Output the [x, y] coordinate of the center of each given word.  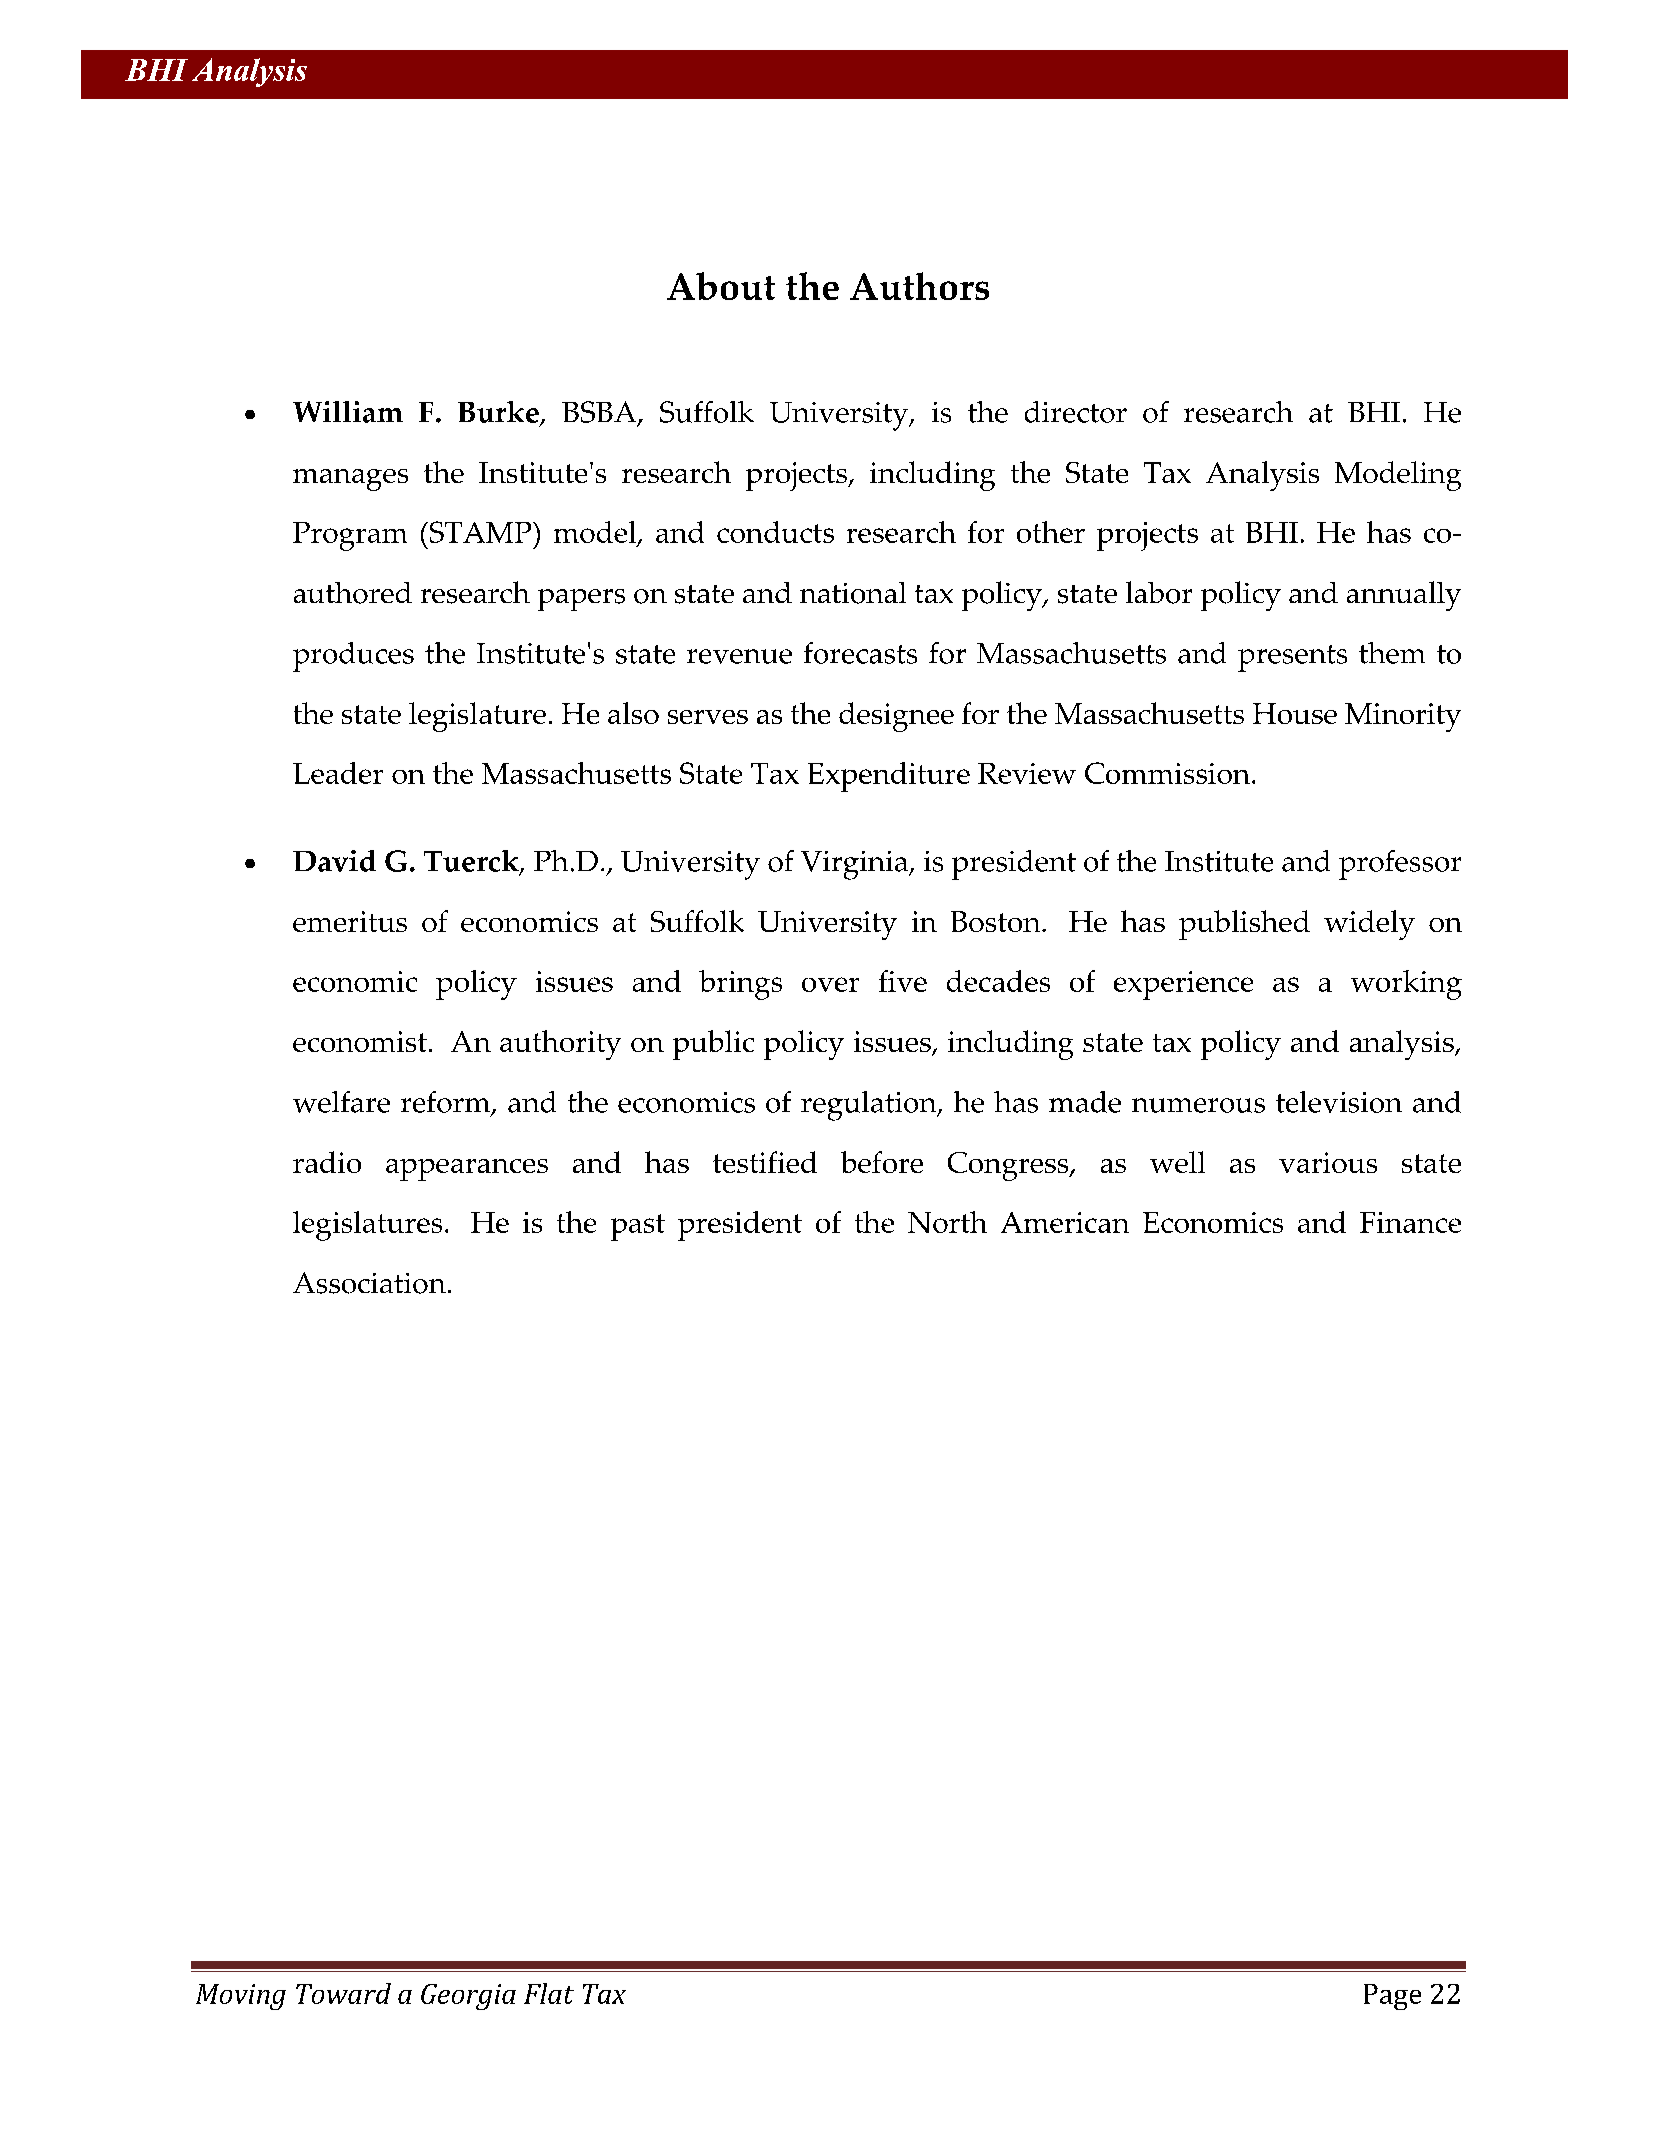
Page [1392, 1997]
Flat [549, 1993]
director [1076, 412]
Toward [343, 1993]
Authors [919, 286]
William [348, 412]
